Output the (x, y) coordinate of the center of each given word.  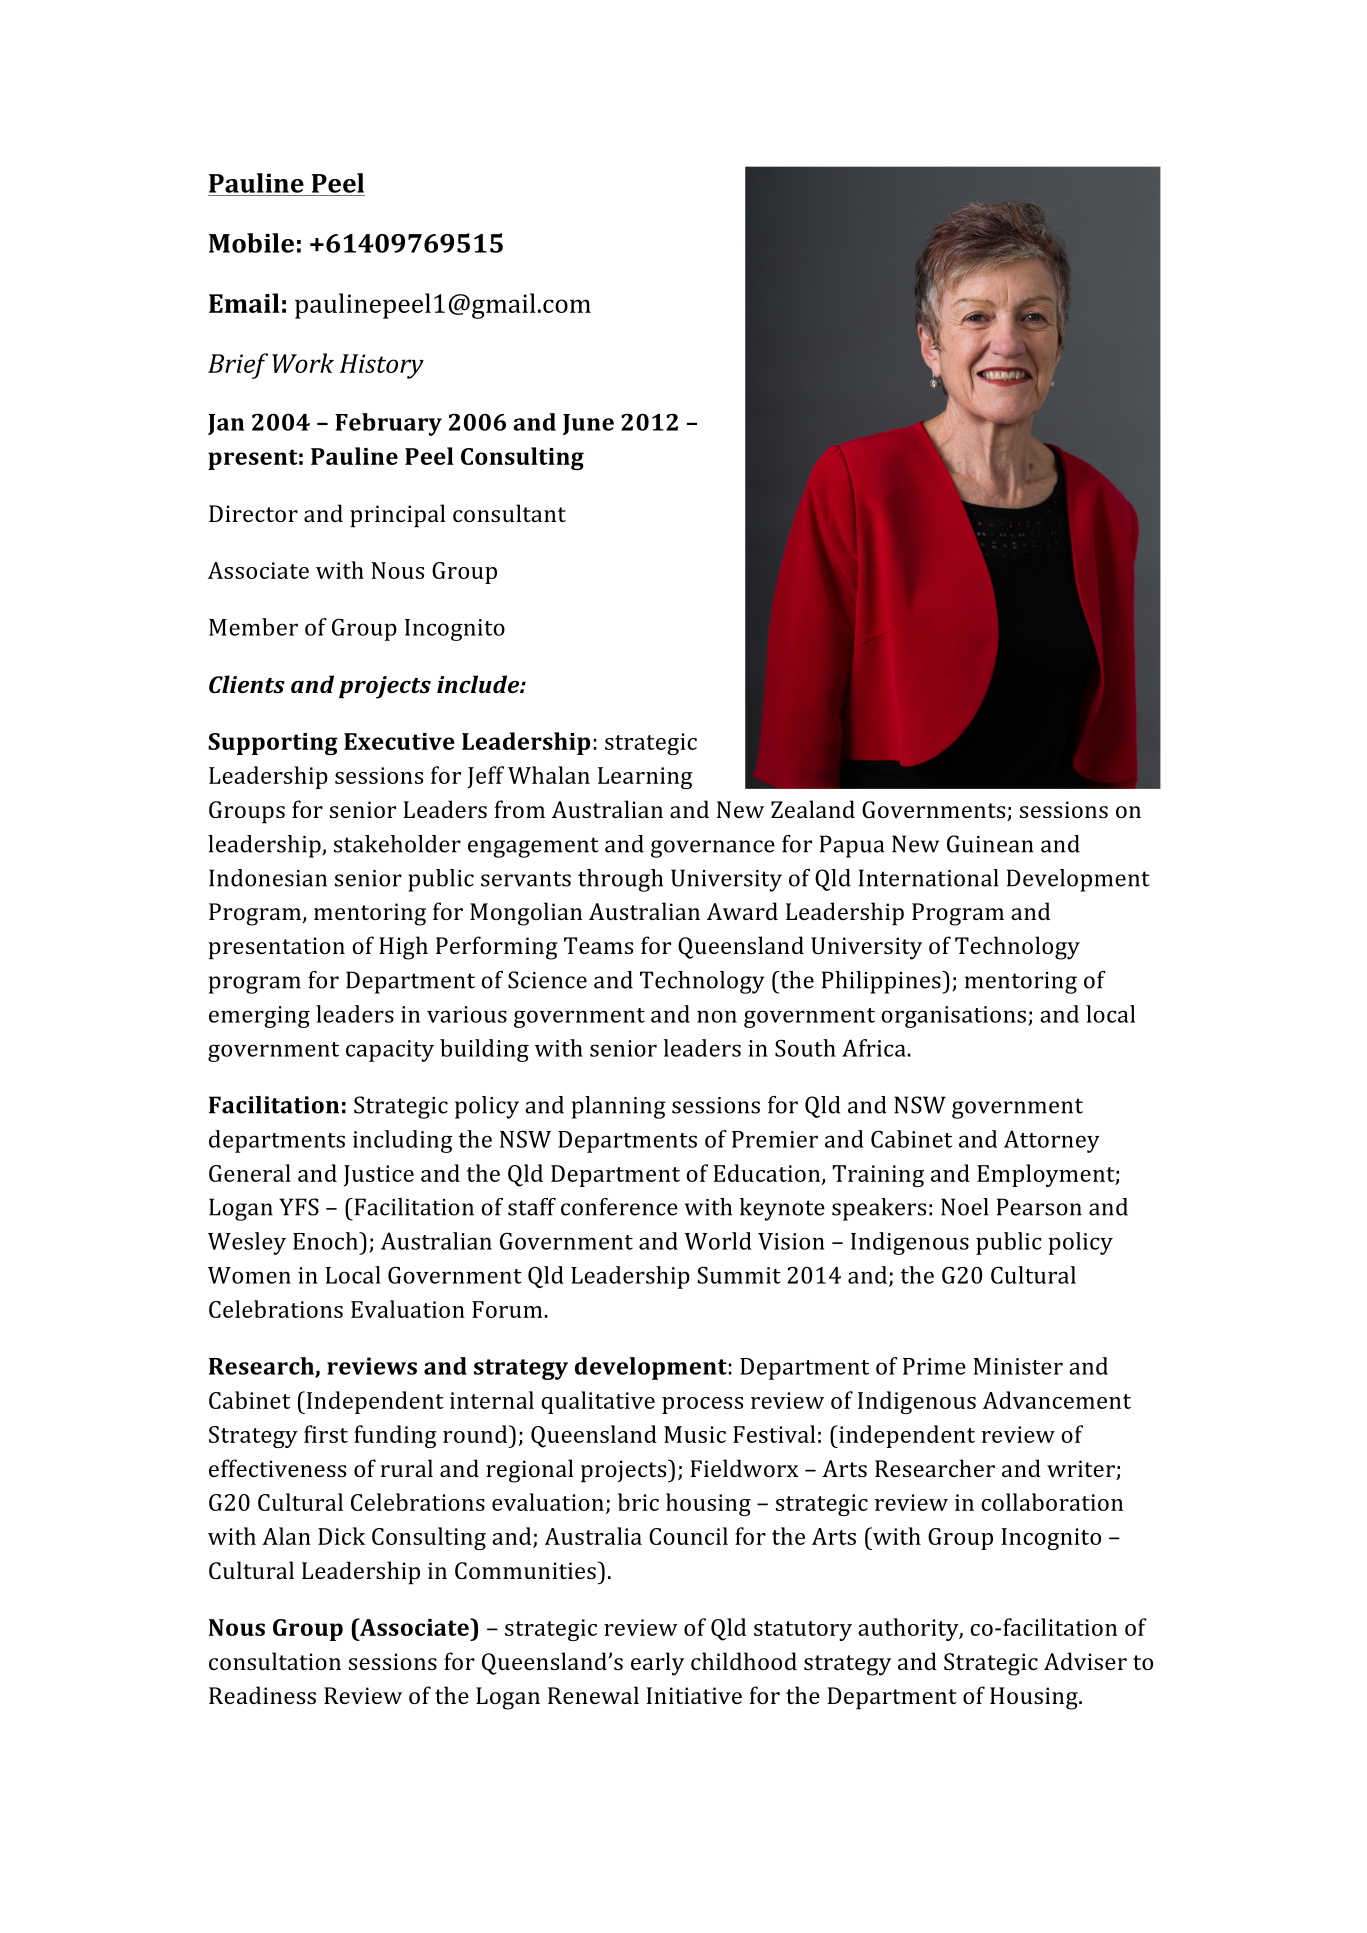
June (588, 424)
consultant (509, 513)
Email (244, 303)
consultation (275, 1661)
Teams (598, 945)
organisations (953, 1017)
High (403, 948)
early (657, 1664)
